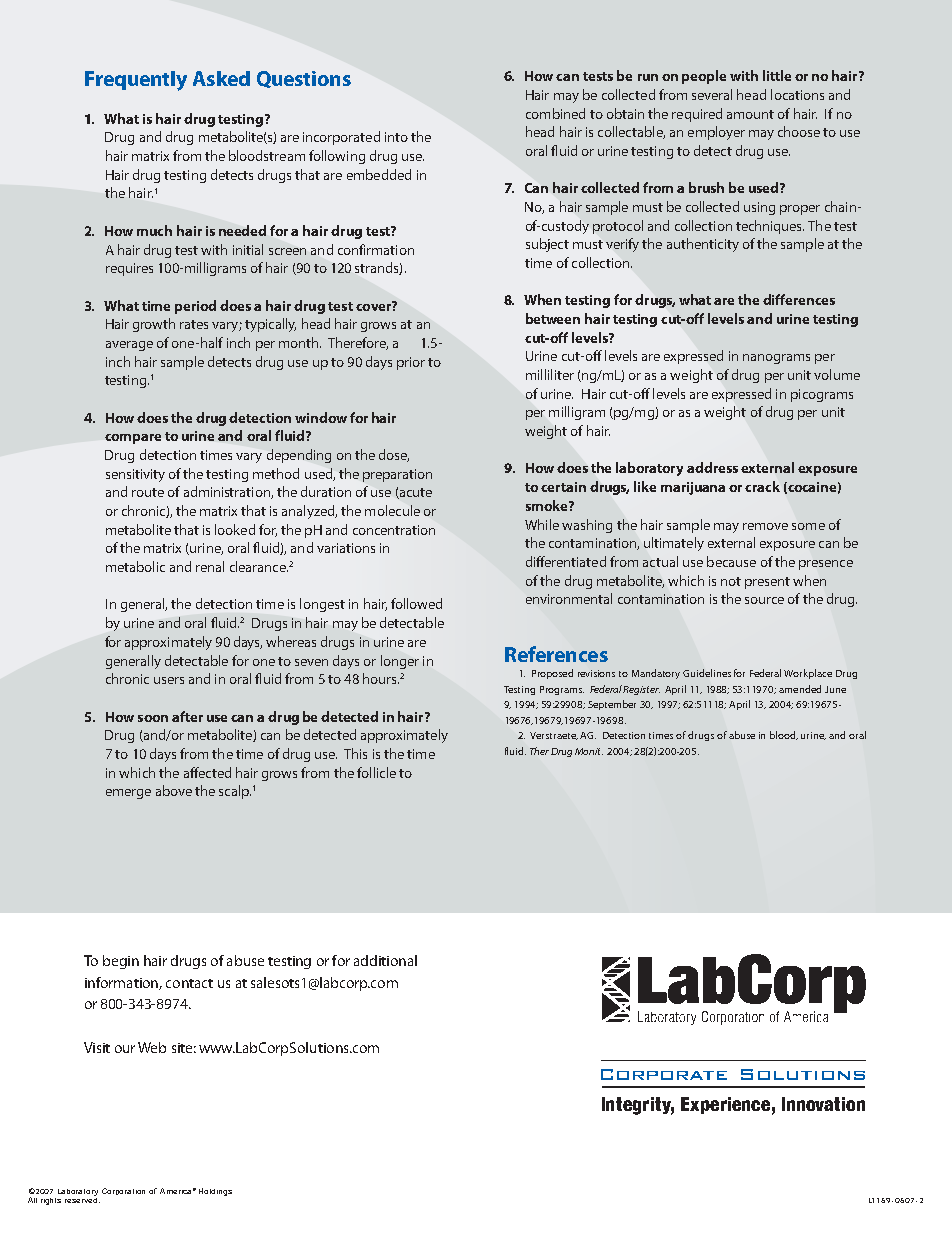 The image size is (952, 1233). Describe the element at coordinates (776, 359) in the document. I see `nanograms` at that location.
